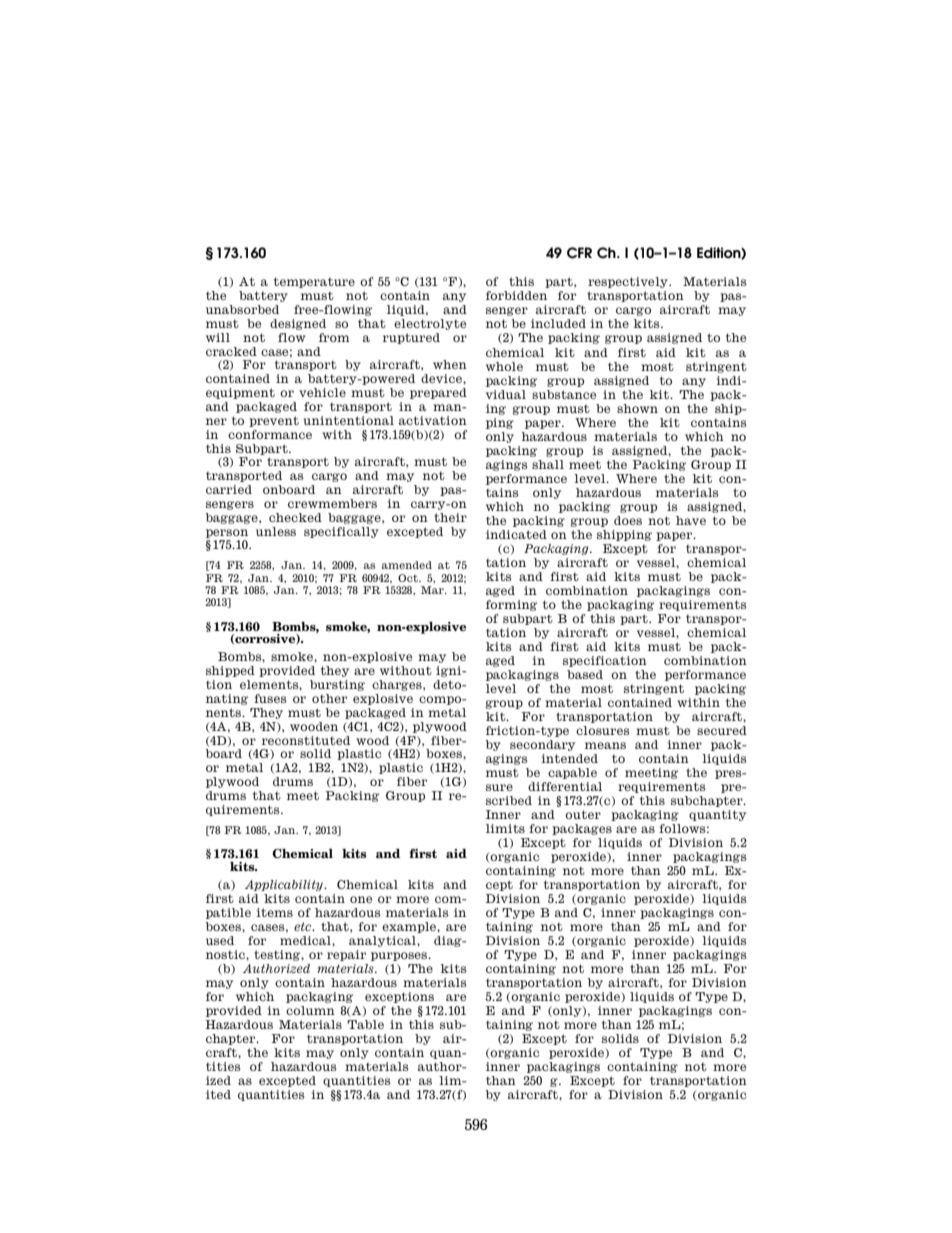 This page has width=952, height=1233. I want to click on temperature, so click(314, 282).
